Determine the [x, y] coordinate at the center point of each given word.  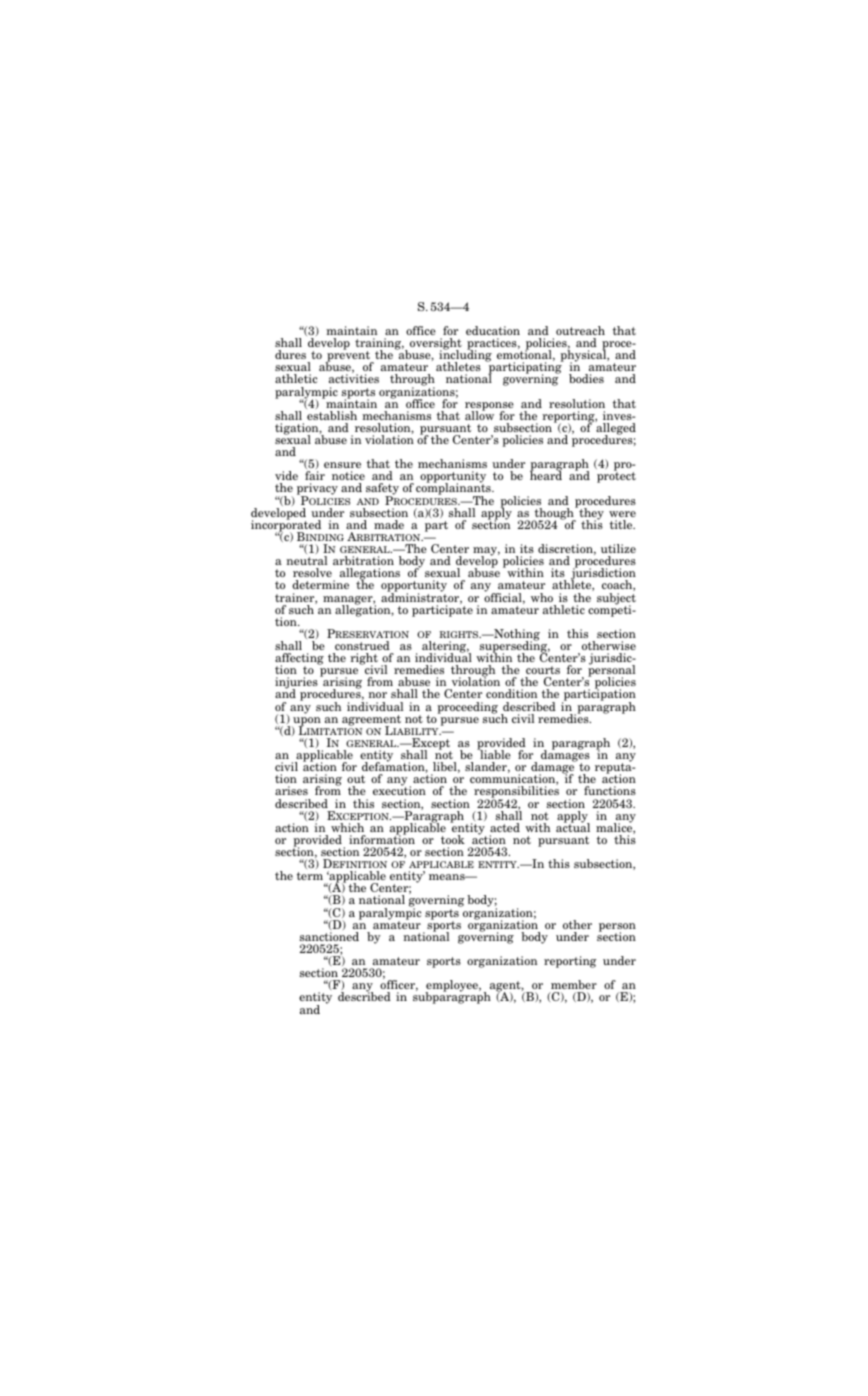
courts [543, 670]
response [489, 407]
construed [362, 645]
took [453, 839]
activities [354, 378]
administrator [421, 597]
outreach [580, 330]
